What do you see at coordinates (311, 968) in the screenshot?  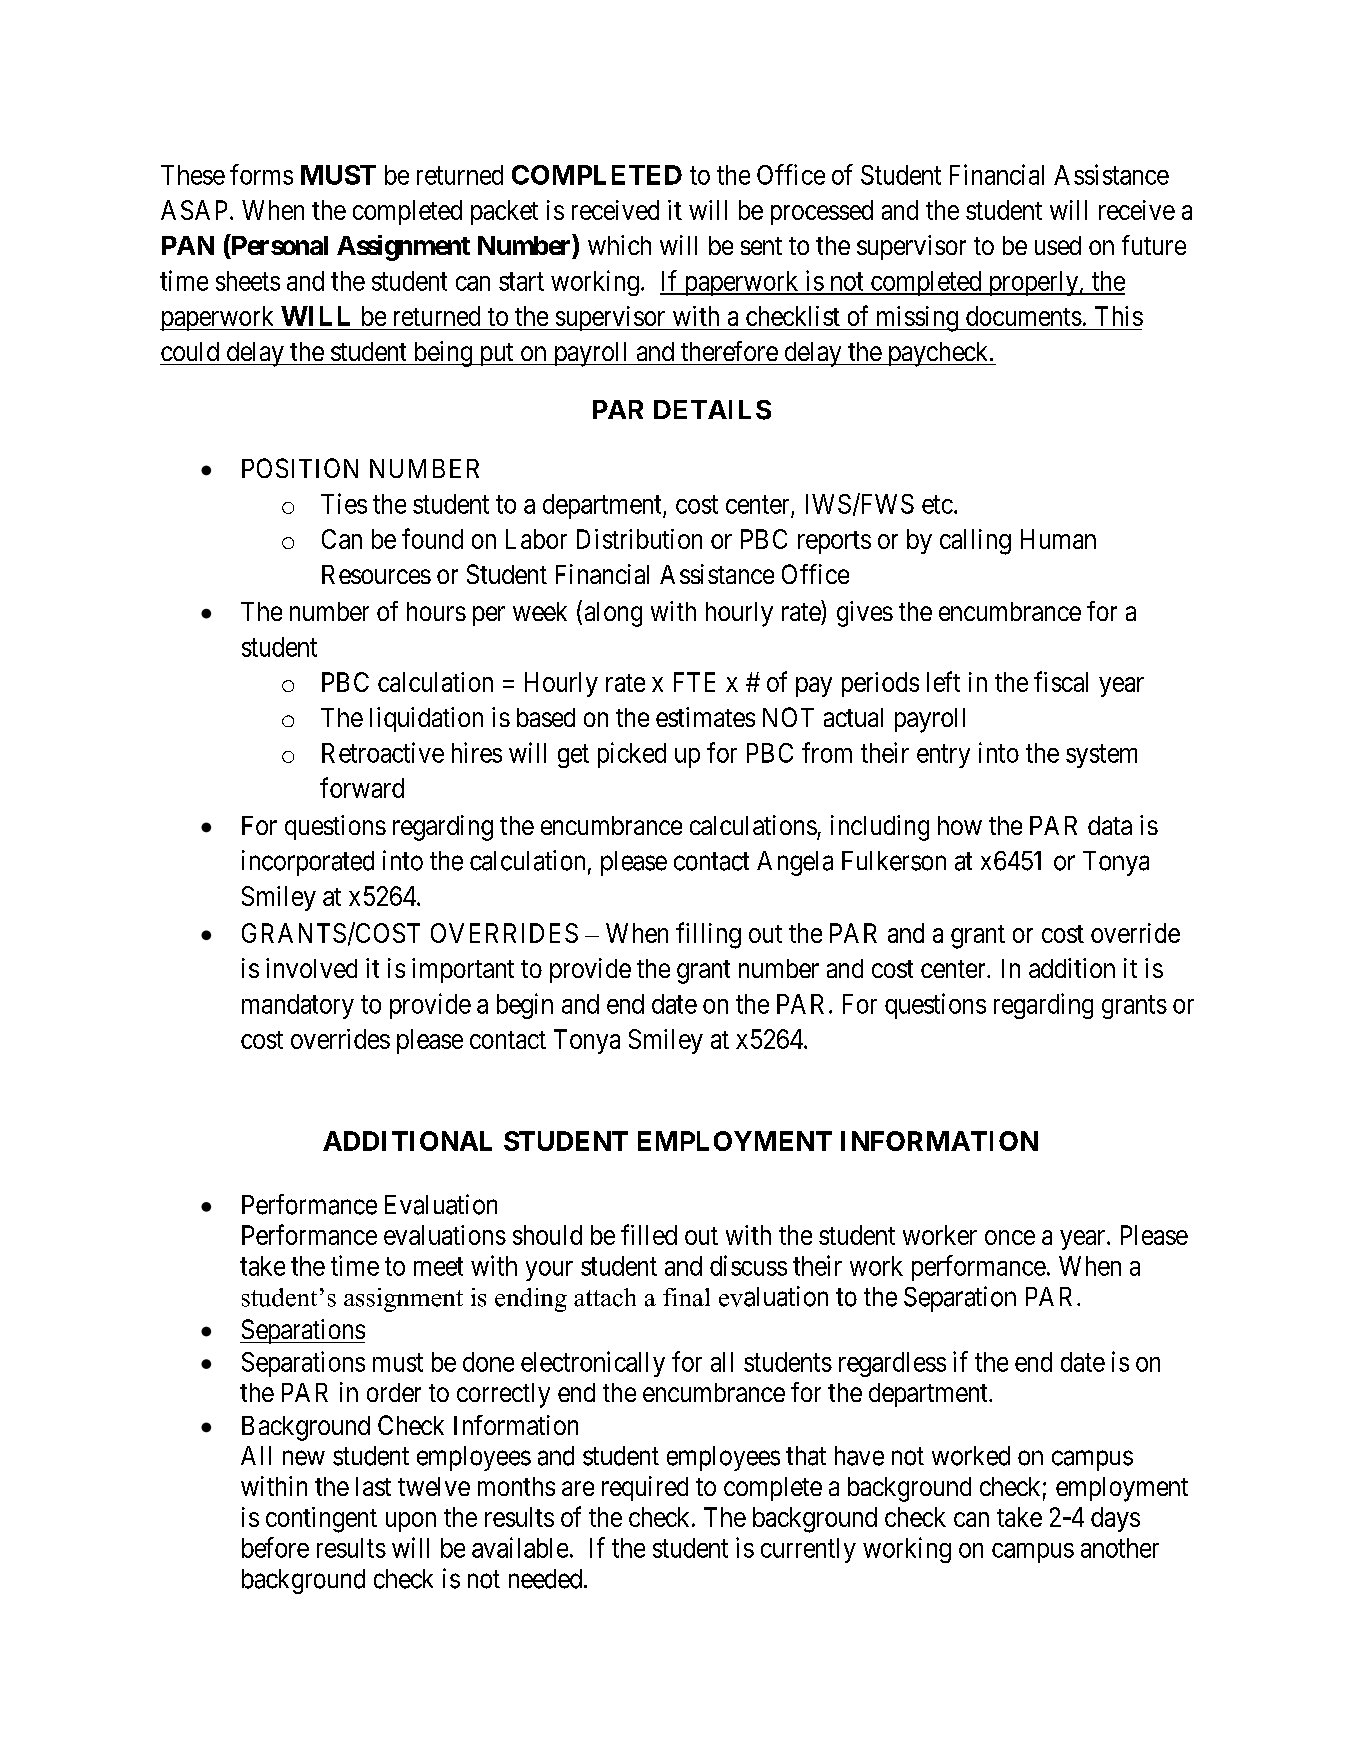 I see `involved` at bounding box center [311, 968].
